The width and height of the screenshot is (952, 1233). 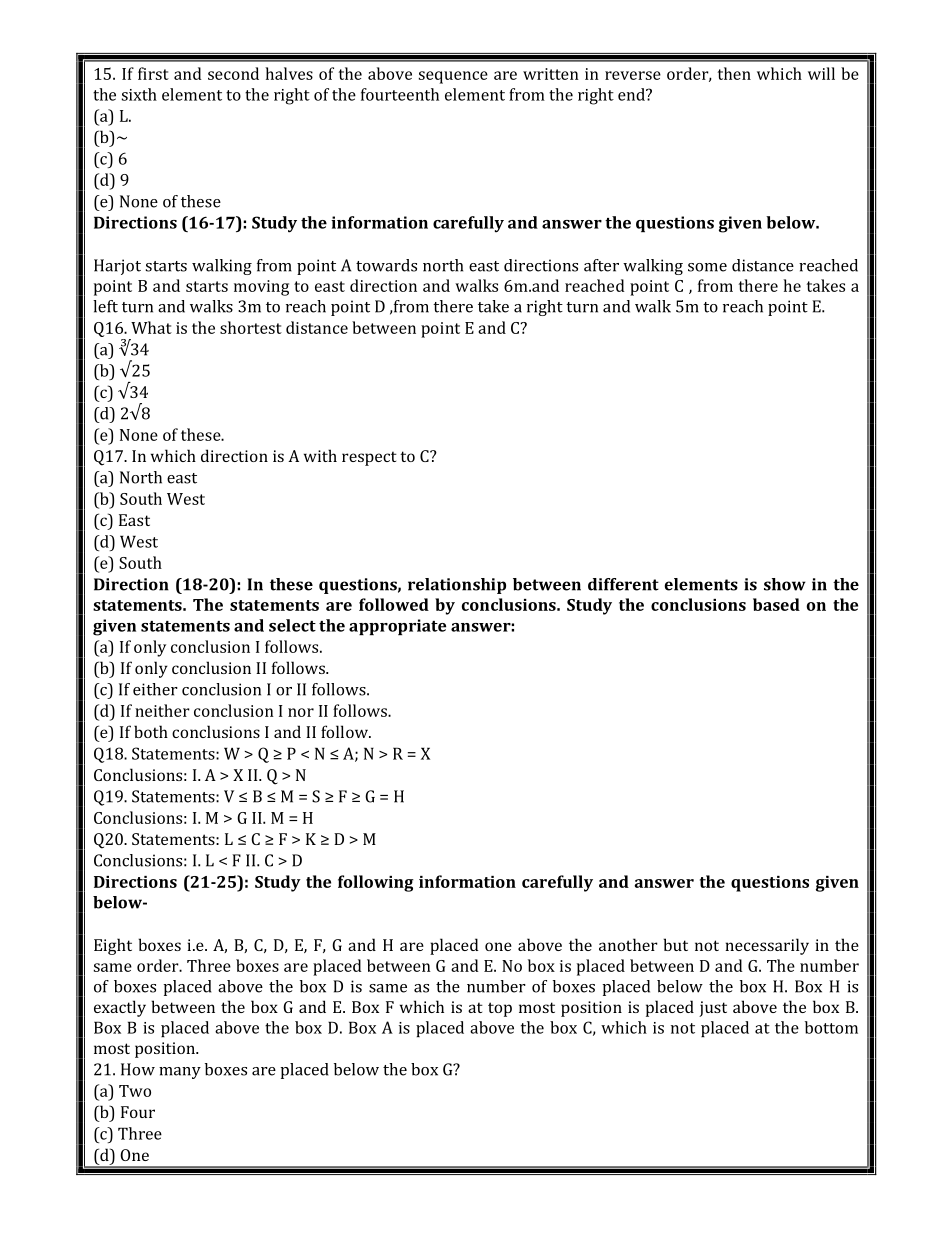 What do you see at coordinates (776, 604) in the screenshot?
I see `based` at bounding box center [776, 604].
